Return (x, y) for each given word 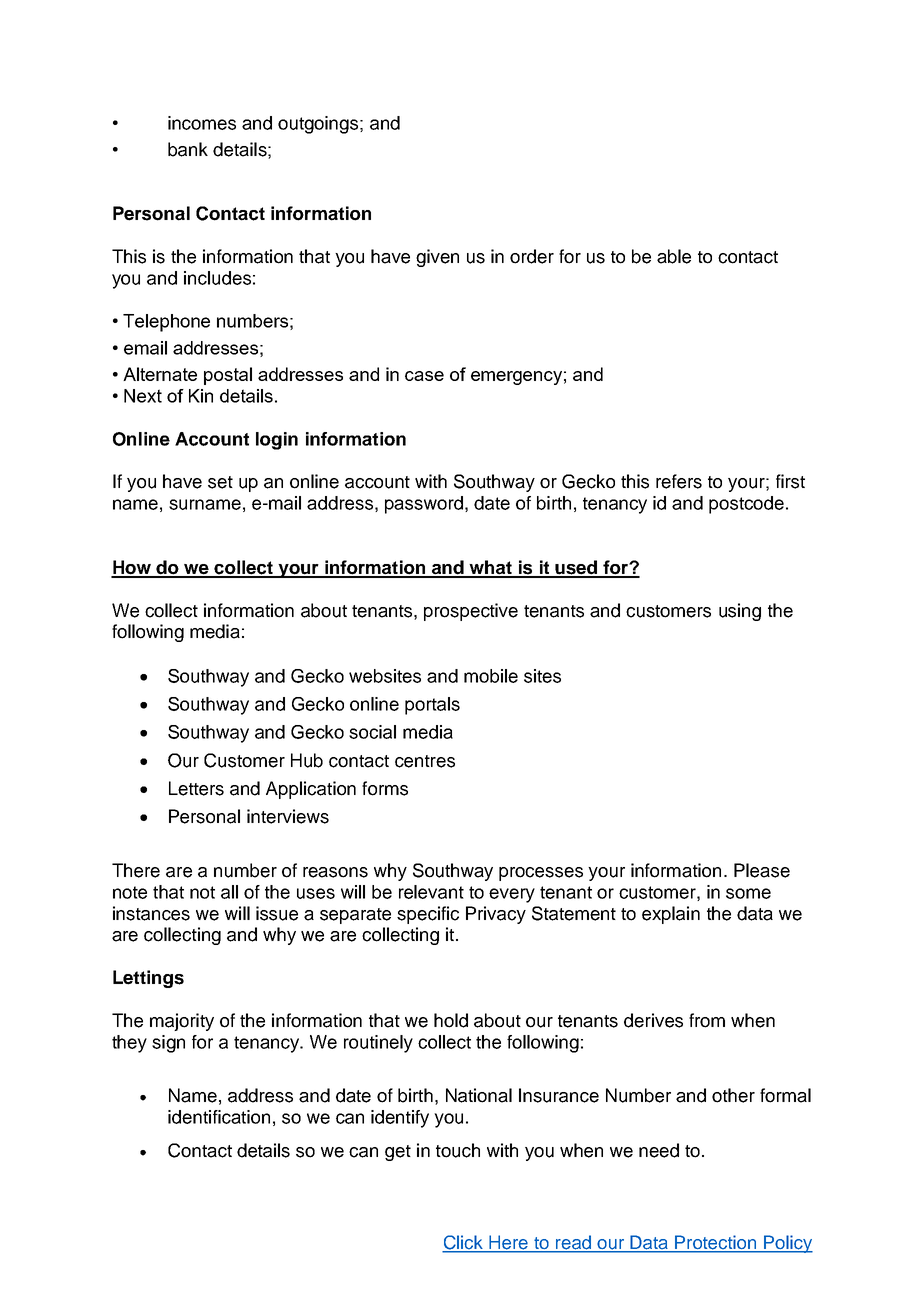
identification (219, 1117)
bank (188, 149)
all (229, 892)
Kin (201, 396)
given (437, 258)
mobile (491, 676)
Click (464, 1243)
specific (428, 915)
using (740, 612)
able (674, 256)
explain (671, 915)
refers (679, 481)
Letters (196, 788)
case (424, 376)
